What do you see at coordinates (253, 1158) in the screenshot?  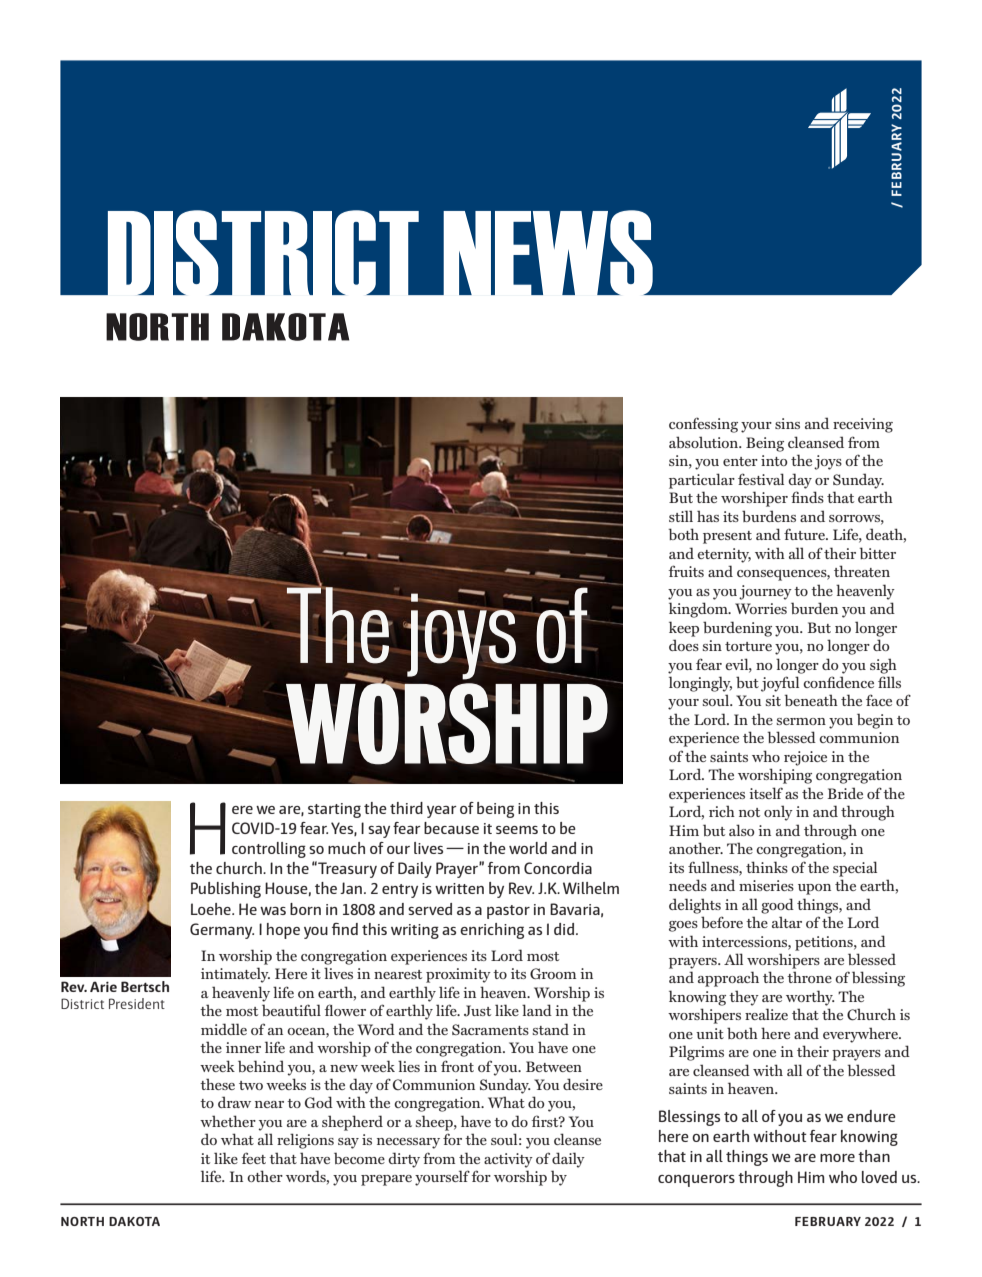 I see `feet` at bounding box center [253, 1158].
